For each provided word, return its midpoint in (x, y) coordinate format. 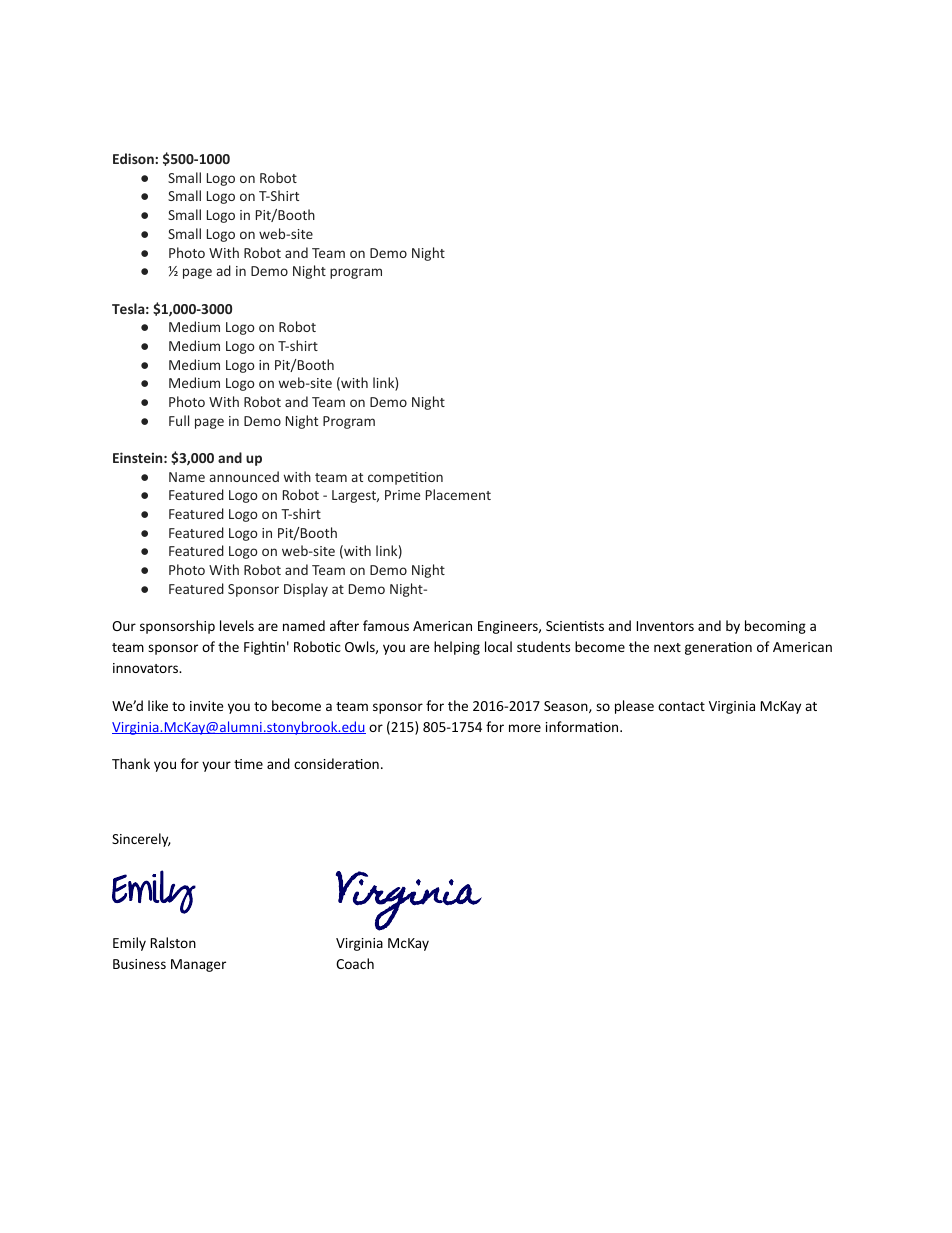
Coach (355, 963)
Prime (402, 495)
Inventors (665, 626)
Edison (133, 158)
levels (237, 625)
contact (681, 706)
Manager (198, 965)
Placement (458, 494)
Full (179, 420)
